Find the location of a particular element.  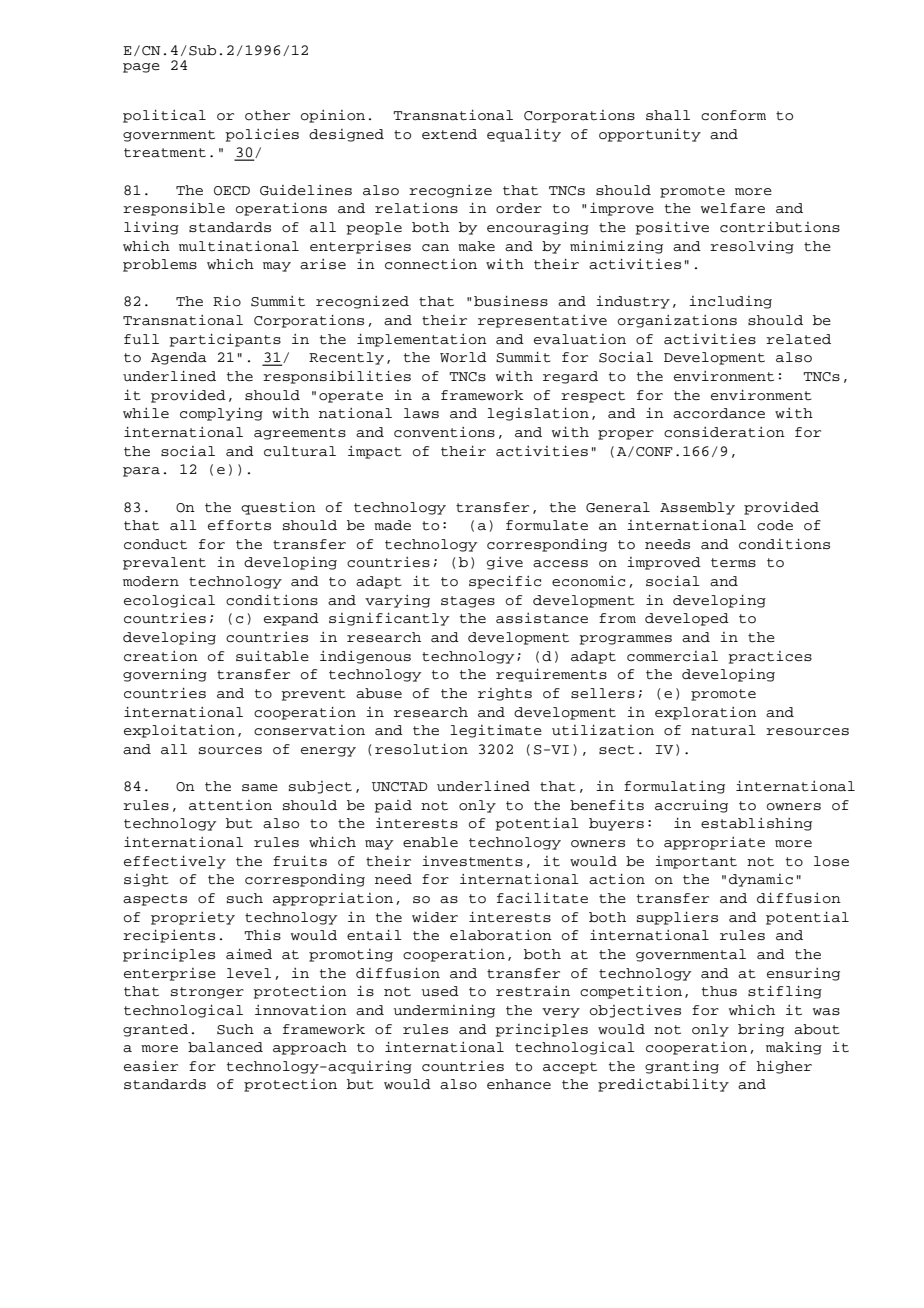

investments is located at coordinates (472, 861).
